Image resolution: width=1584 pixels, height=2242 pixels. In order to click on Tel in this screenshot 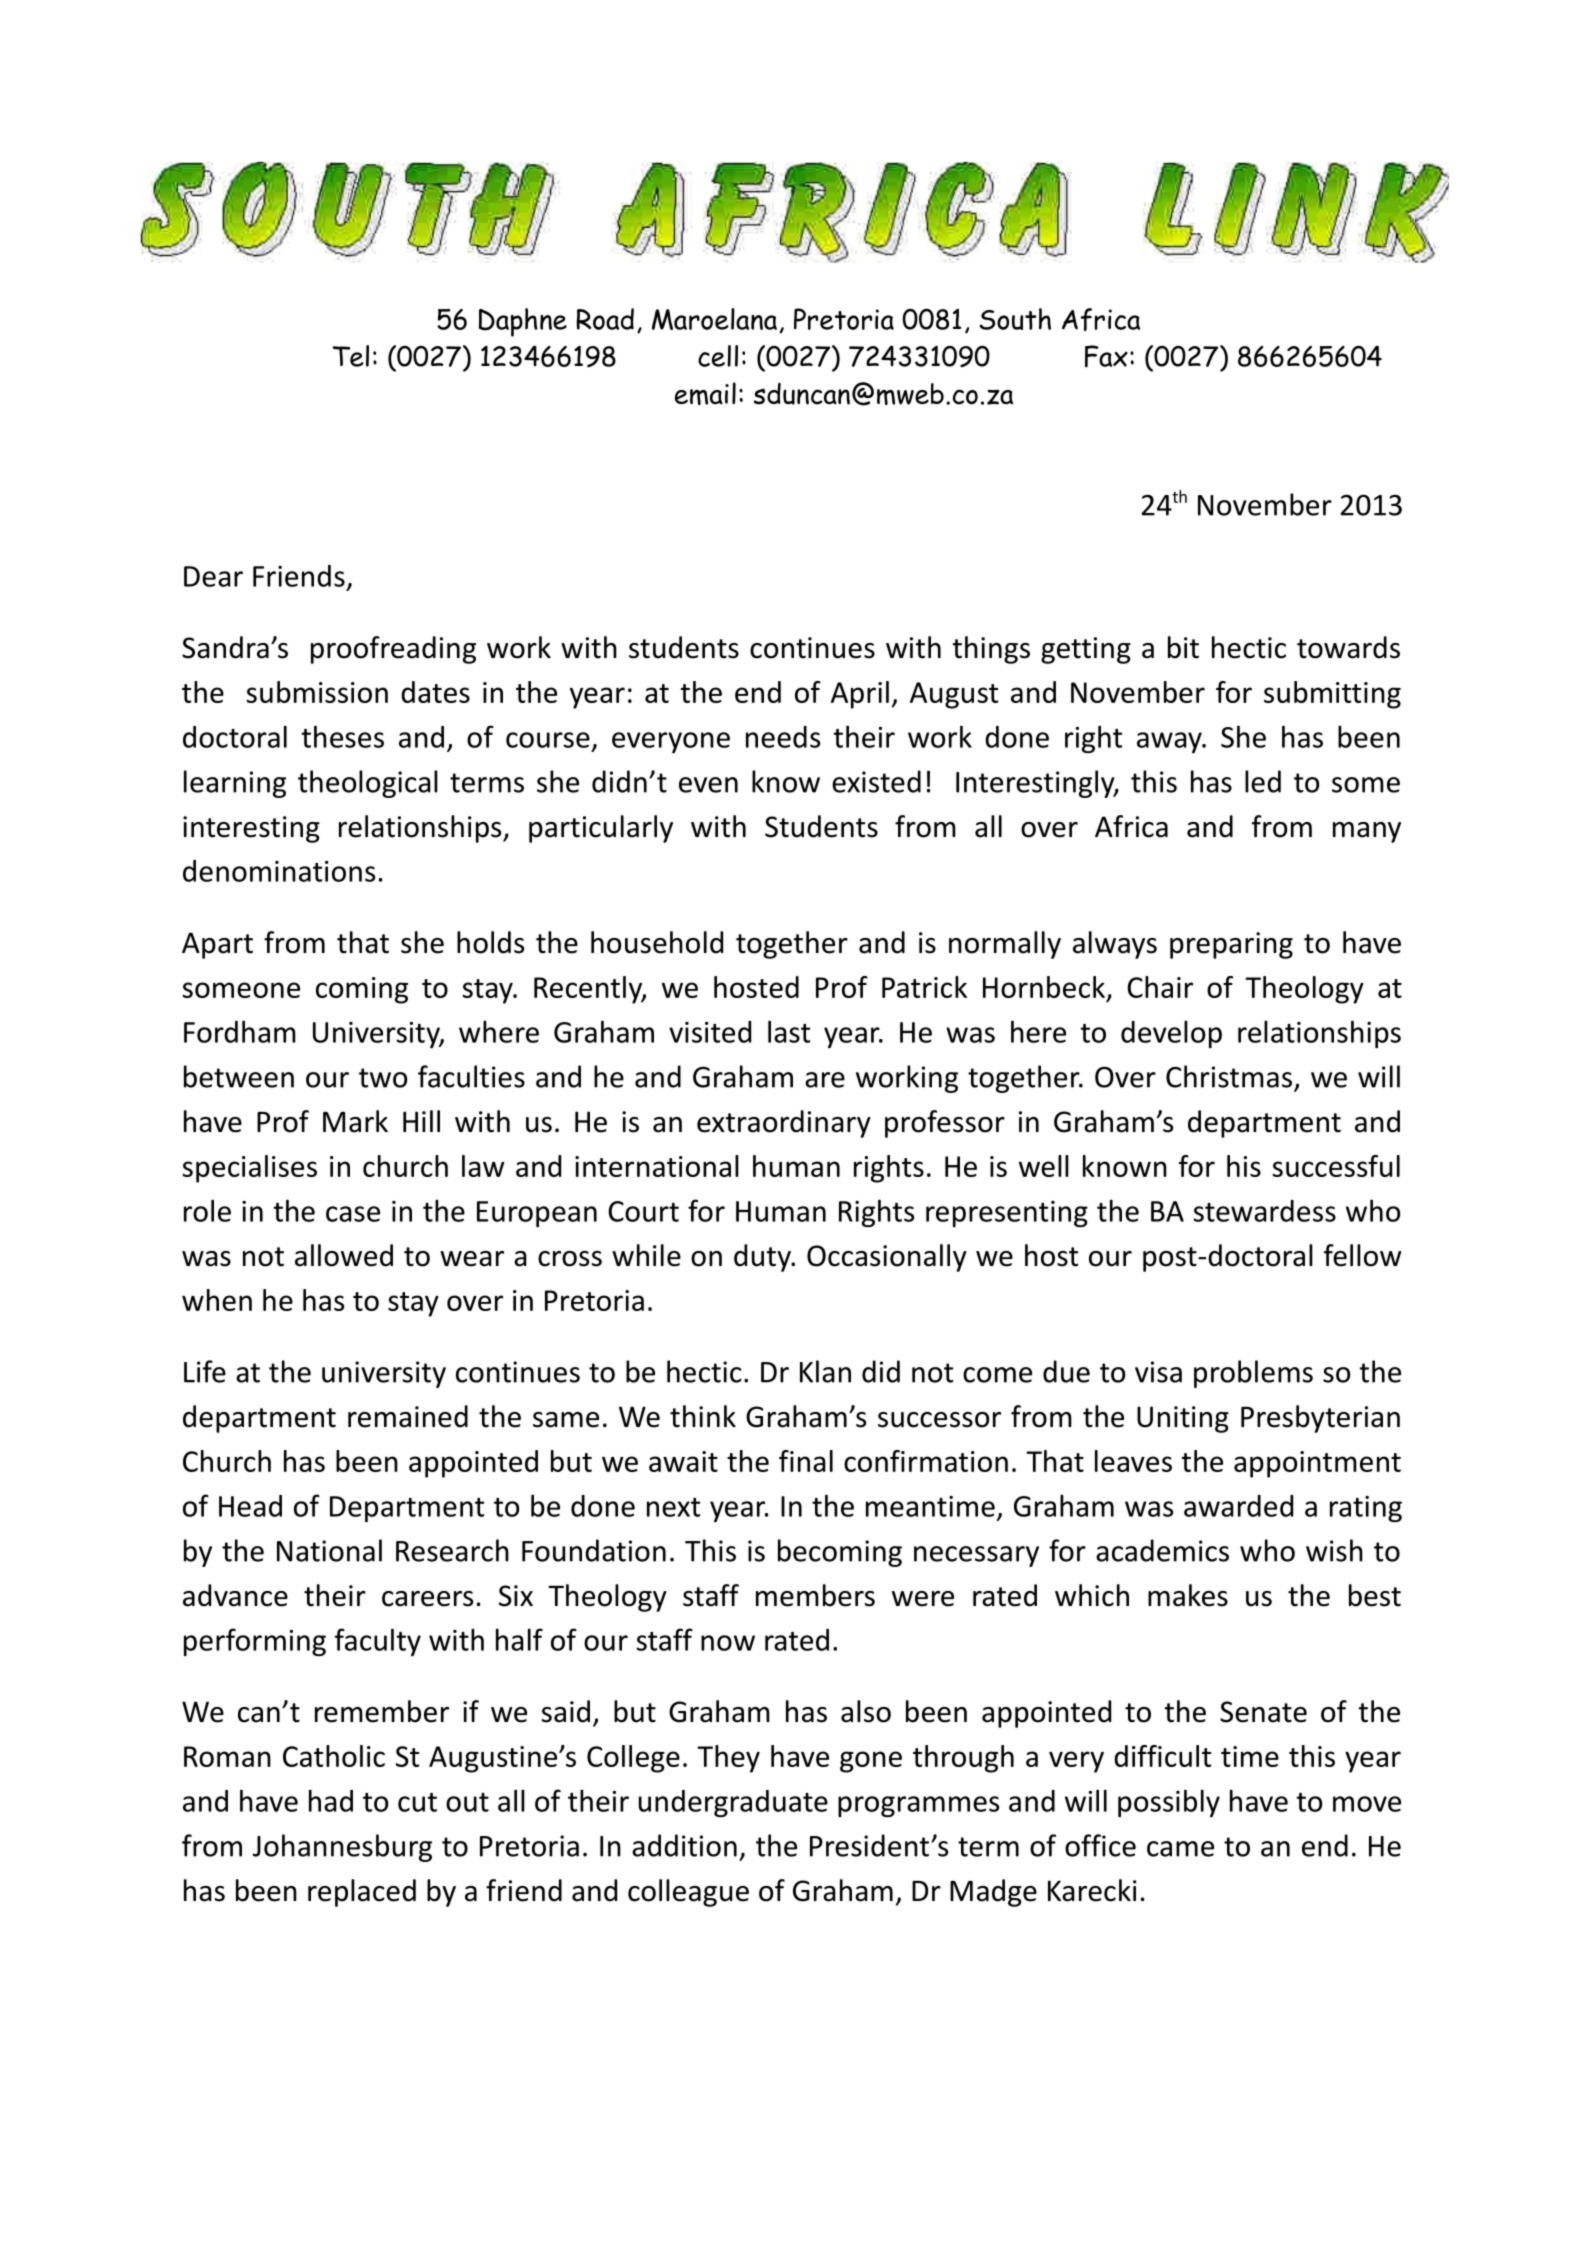, I will do `click(351, 356)`.
